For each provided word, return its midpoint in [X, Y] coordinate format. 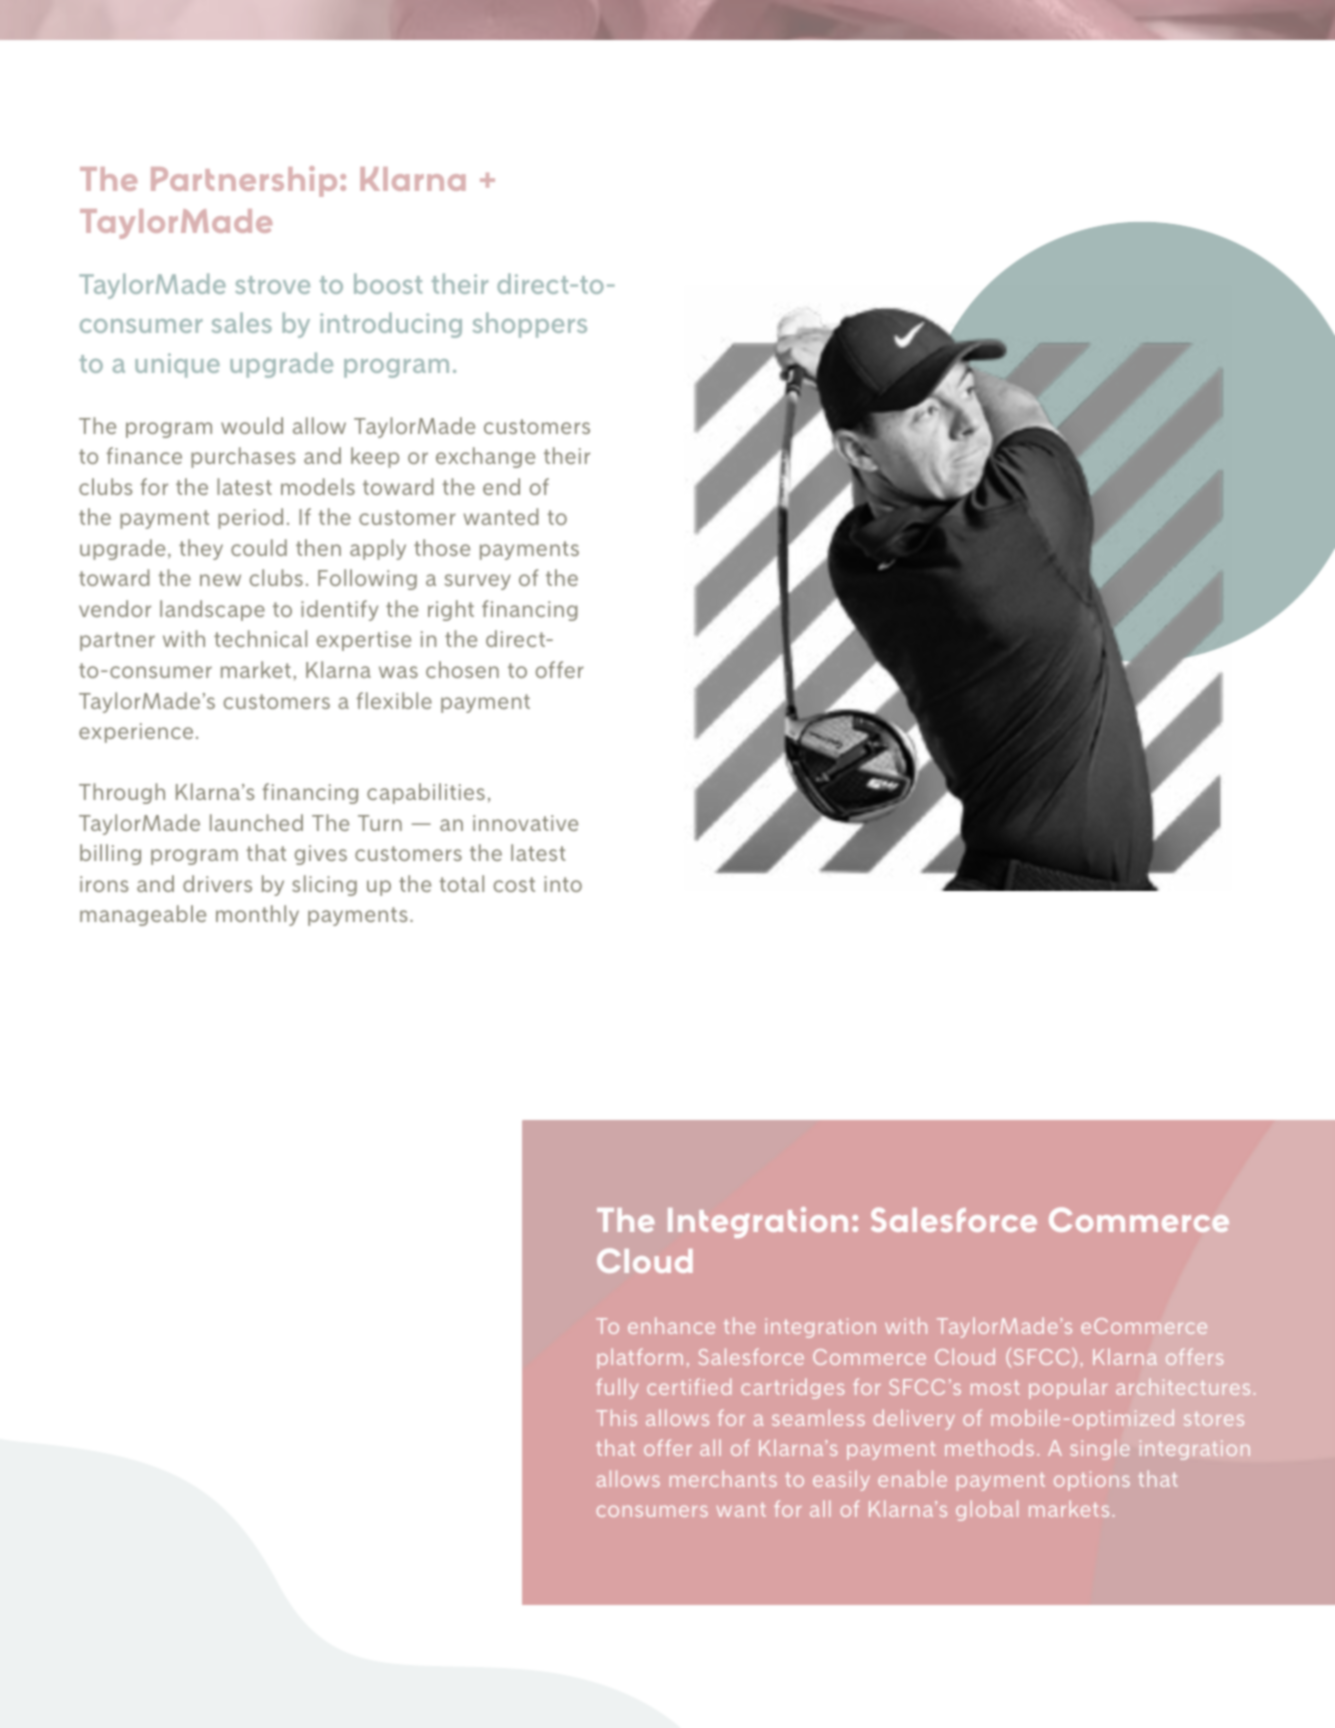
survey [478, 582]
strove [272, 285]
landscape [212, 610]
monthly [257, 915]
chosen [462, 669]
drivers [217, 883]
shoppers [529, 325]
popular [1068, 1388]
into [563, 884]
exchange [485, 457]
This [616, 1417]
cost [514, 884]
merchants [723, 1478]
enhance [671, 1325]
